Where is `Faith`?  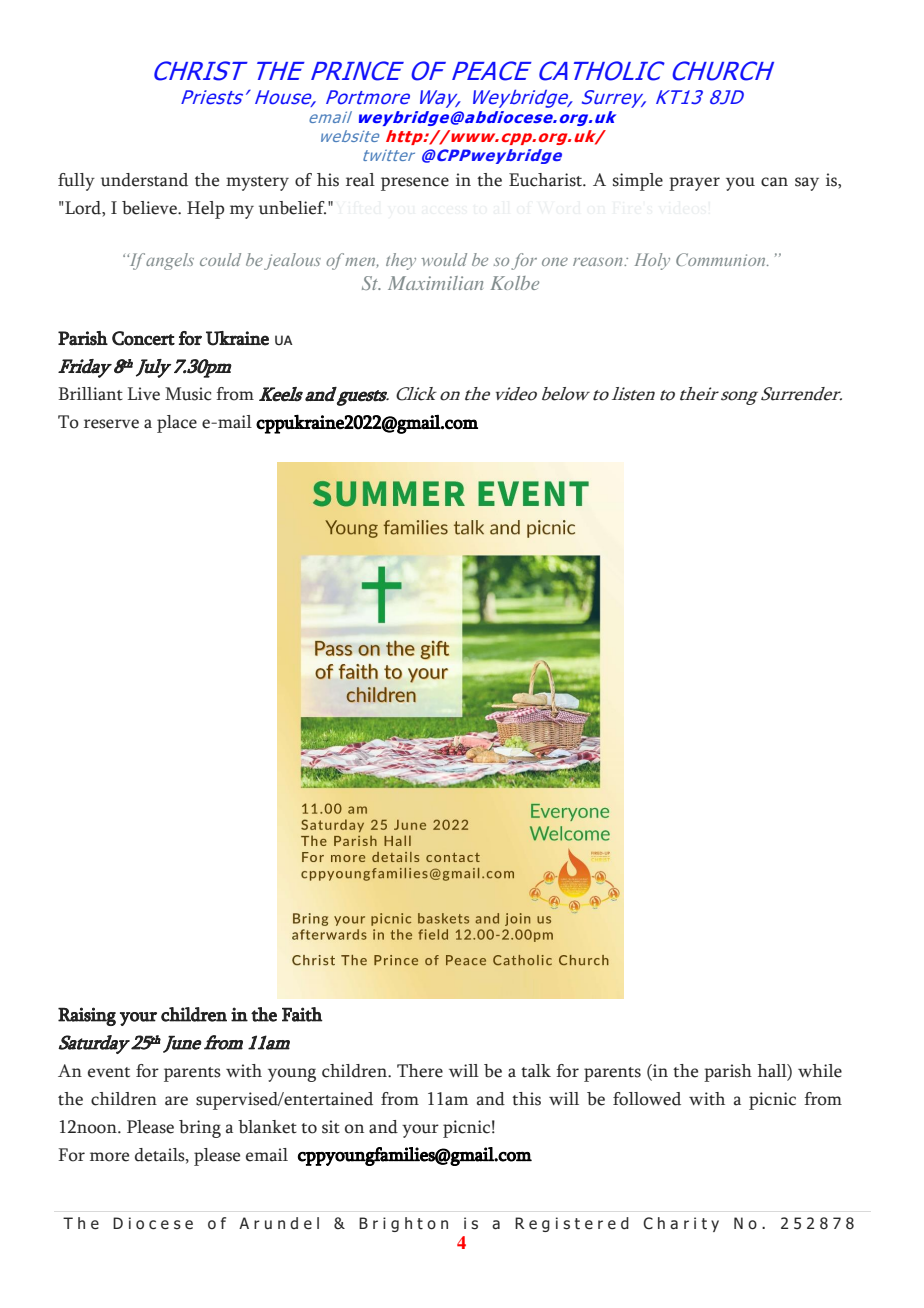 Faith is located at coordinates (302, 1014).
